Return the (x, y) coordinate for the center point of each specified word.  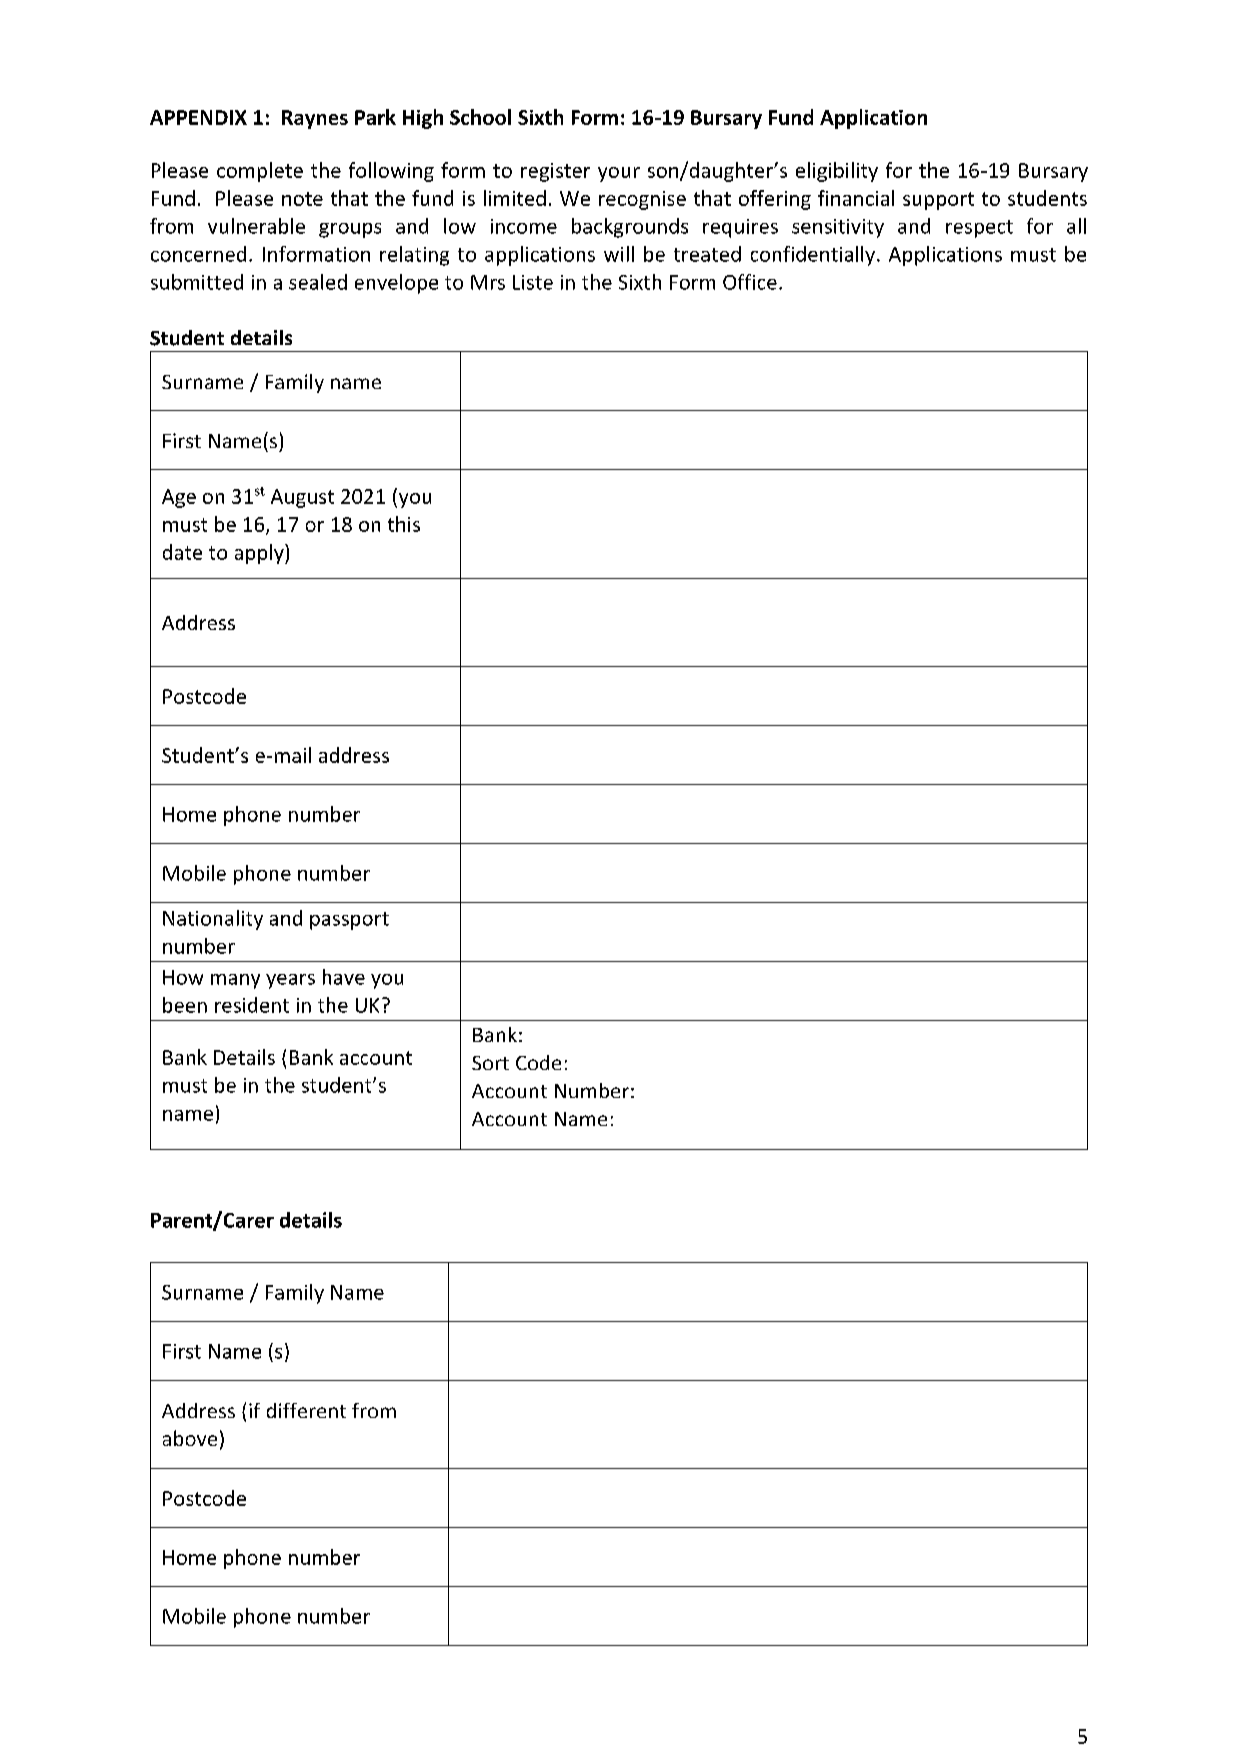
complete (260, 172)
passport (349, 921)
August (302, 498)
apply (260, 554)
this (404, 524)
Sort (490, 1063)
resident (252, 1005)
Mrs (488, 282)
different (306, 1410)
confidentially (814, 256)
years (290, 981)
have (344, 977)
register (555, 172)
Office (750, 282)
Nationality (213, 920)
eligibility (837, 172)
